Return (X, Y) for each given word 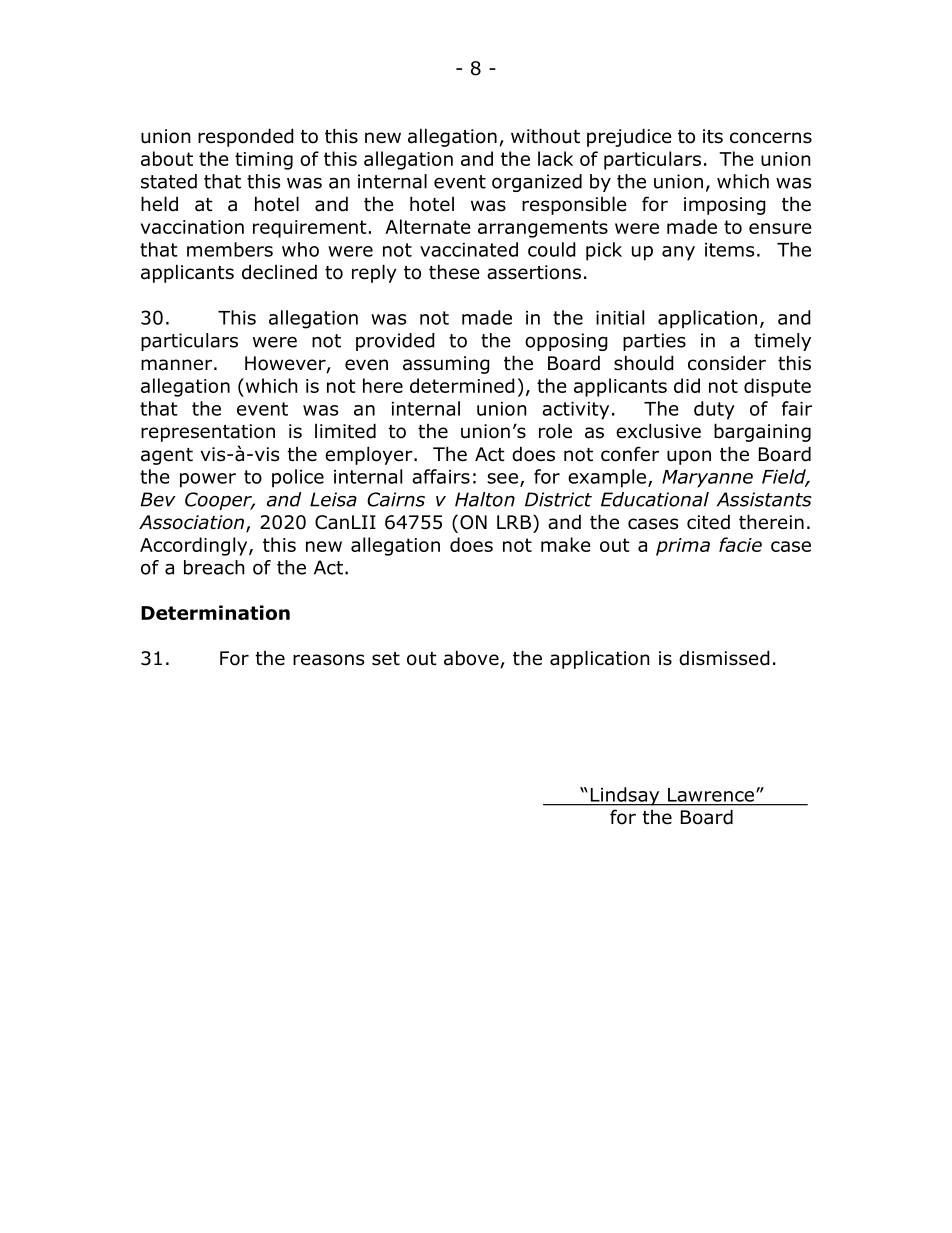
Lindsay (625, 796)
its (713, 136)
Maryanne (707, 479)
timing (264, 161)
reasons (328, 660)
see (502, 478)
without (545, 136)
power (208, 480)
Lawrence (712, 795)
